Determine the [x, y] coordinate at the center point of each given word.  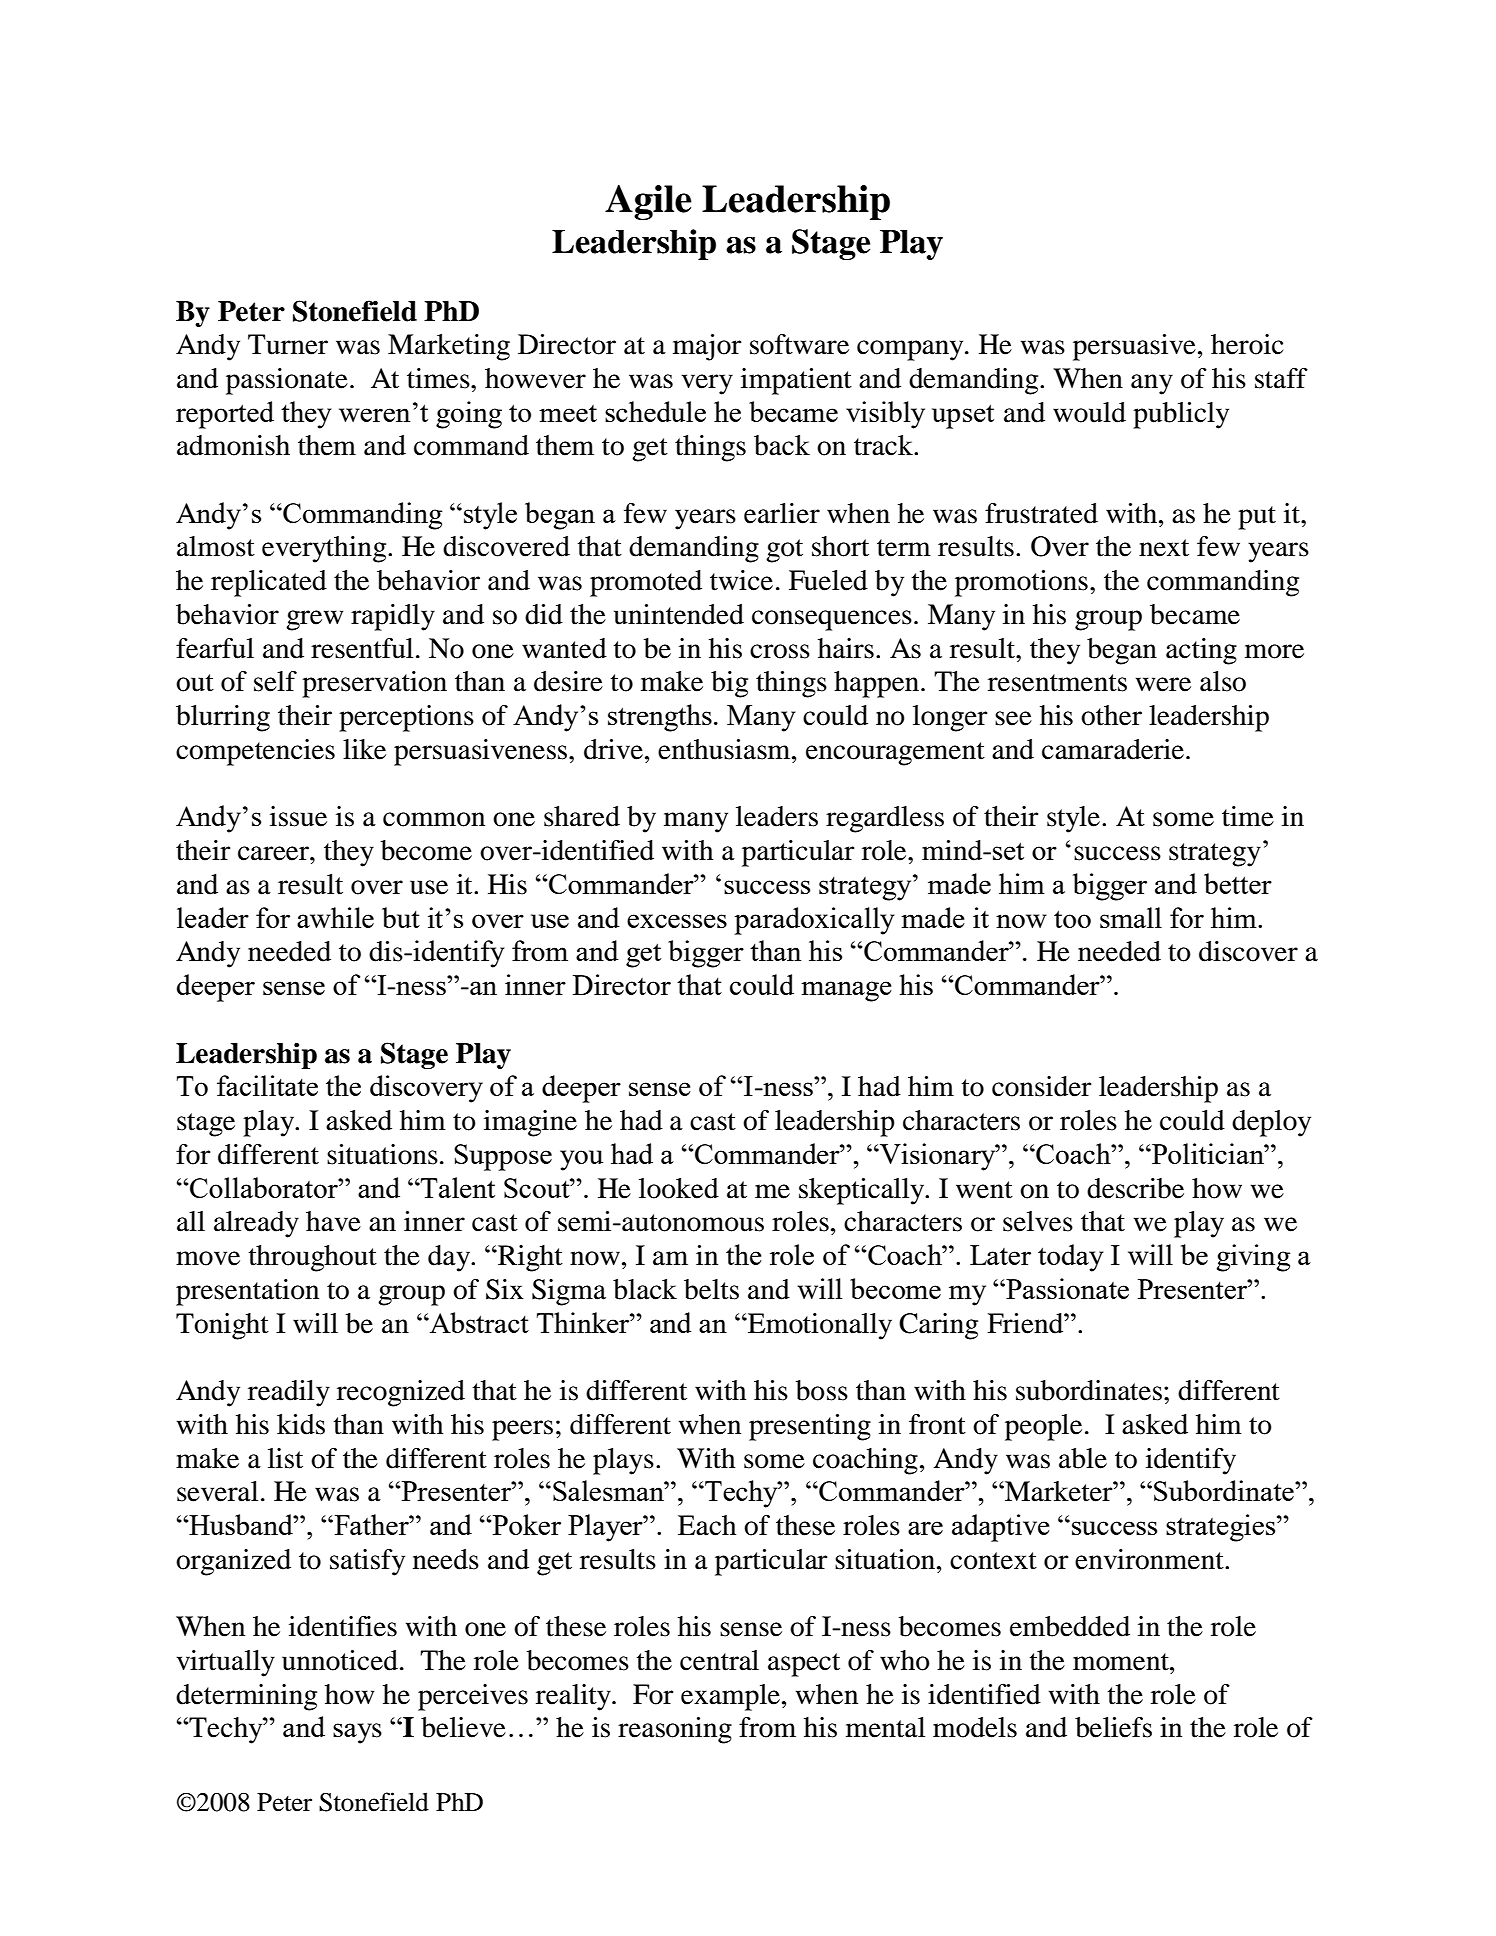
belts [711, 1289]
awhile [335, 917]
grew [315, 620]
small [1131, 917]
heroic [1247, 344]
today [1071, 1258]
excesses [677, 921]
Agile [648, 202]
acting [1201, 651]
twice [741, 580]
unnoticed [340, 1660]
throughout [313, 1258]
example [730, 1697]
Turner [288, 344]
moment [1122, 1662]
